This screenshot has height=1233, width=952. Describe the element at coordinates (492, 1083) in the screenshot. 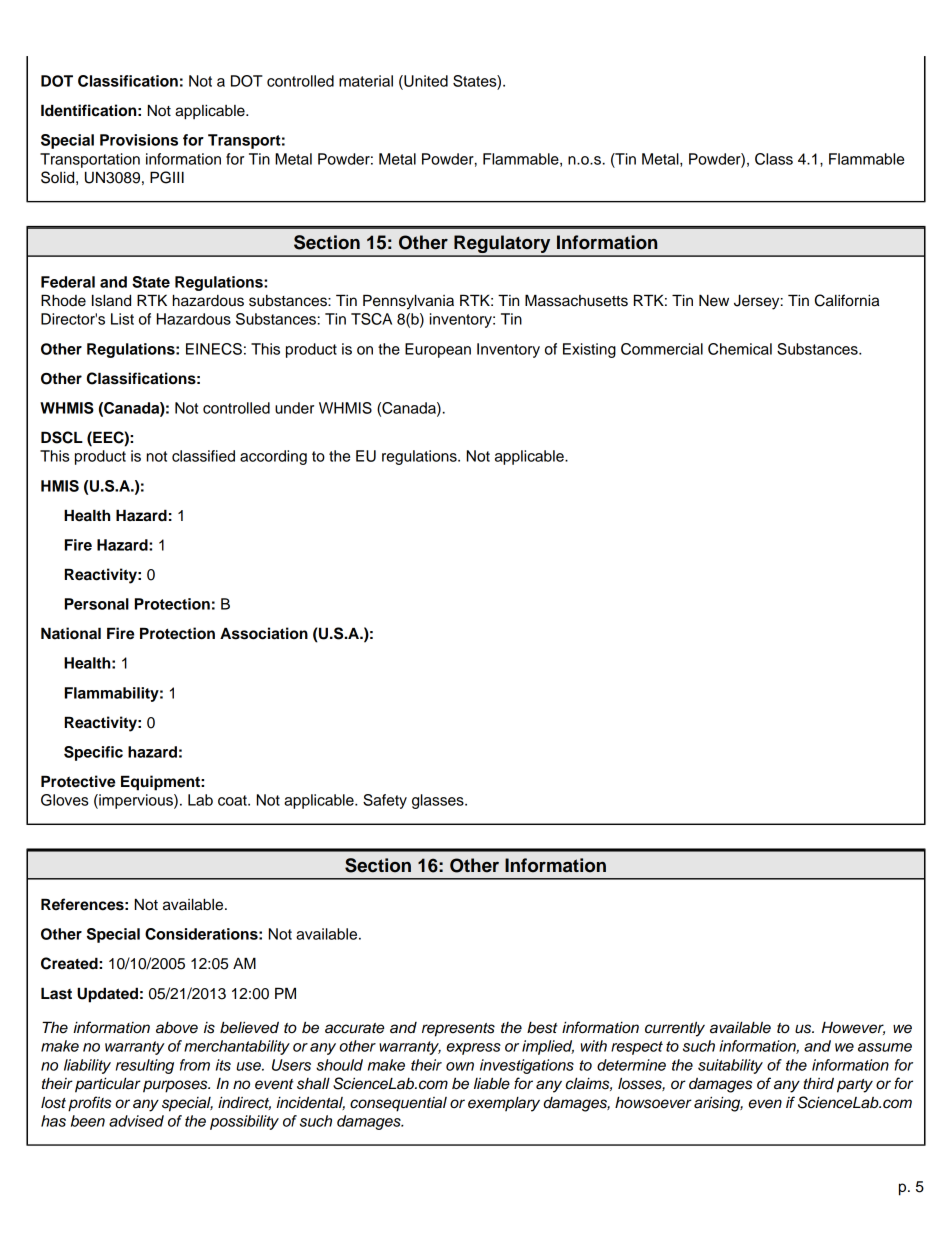

I see `liable` at that location.
